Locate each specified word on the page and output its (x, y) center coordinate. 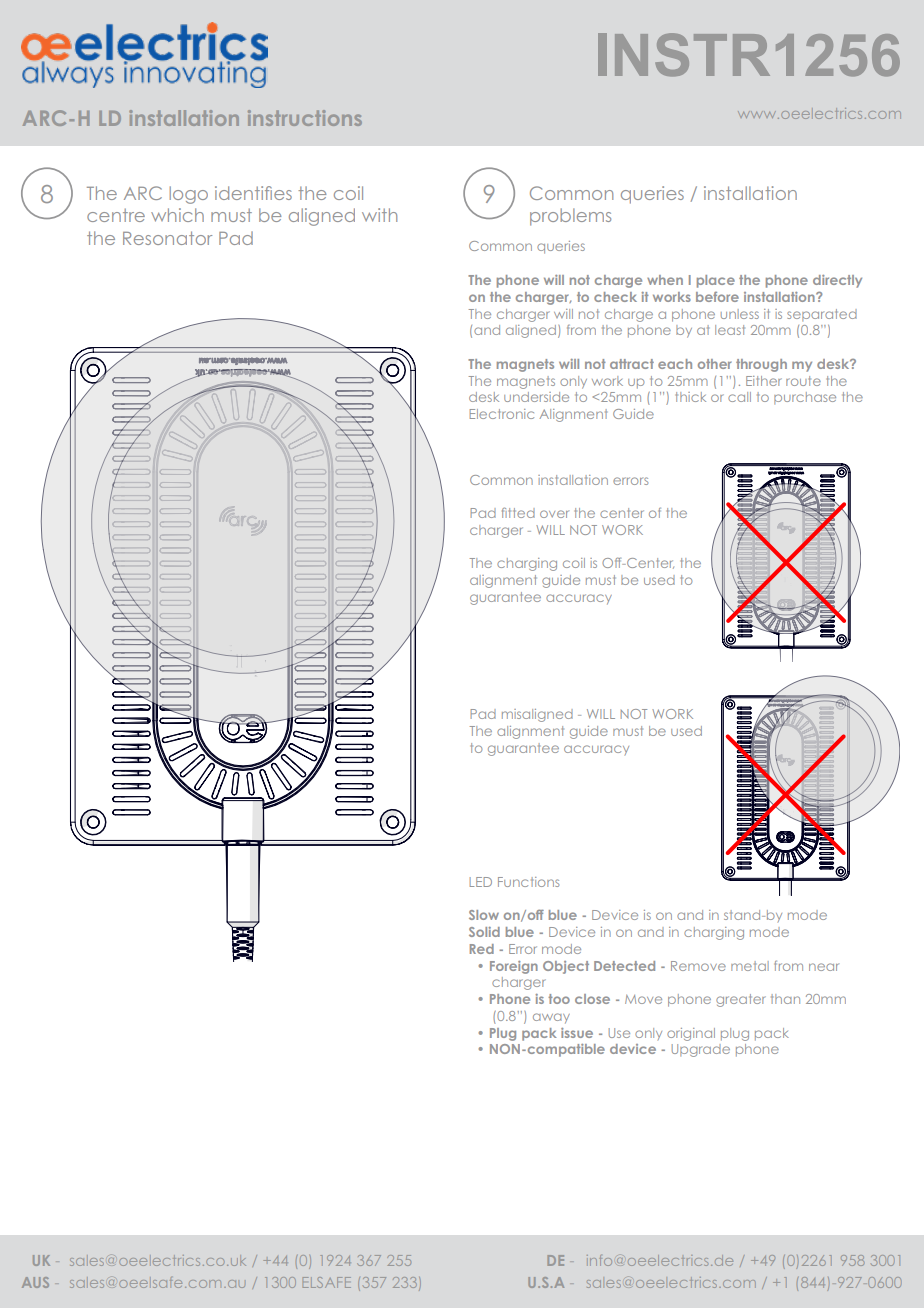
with (379, 215)
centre (116, 215)
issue (577, 1033)
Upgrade (701, 1050)
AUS (35, 1282)
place (716, 281)
